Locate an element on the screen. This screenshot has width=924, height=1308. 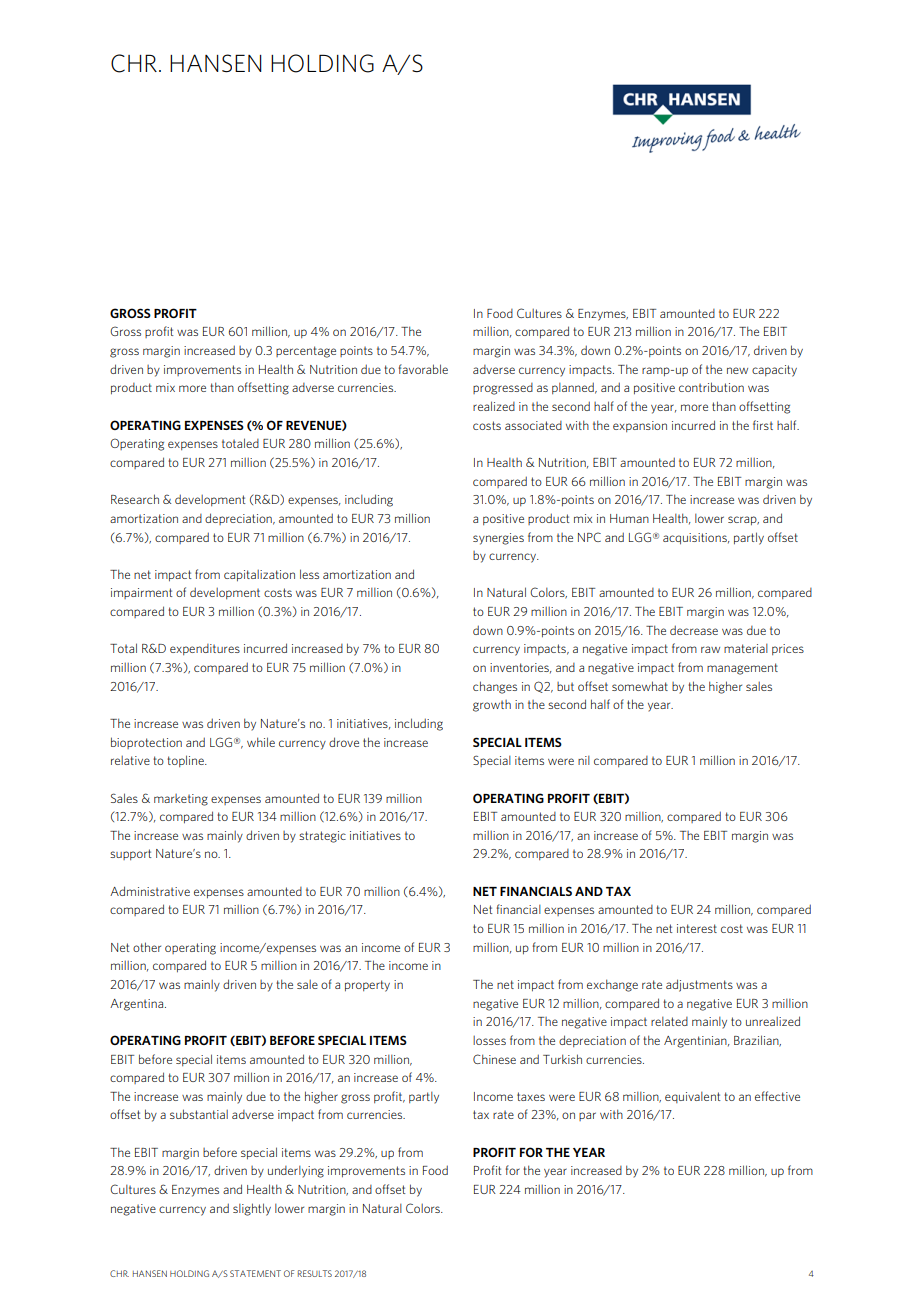
synergies is located at coordinates (498, 539).
